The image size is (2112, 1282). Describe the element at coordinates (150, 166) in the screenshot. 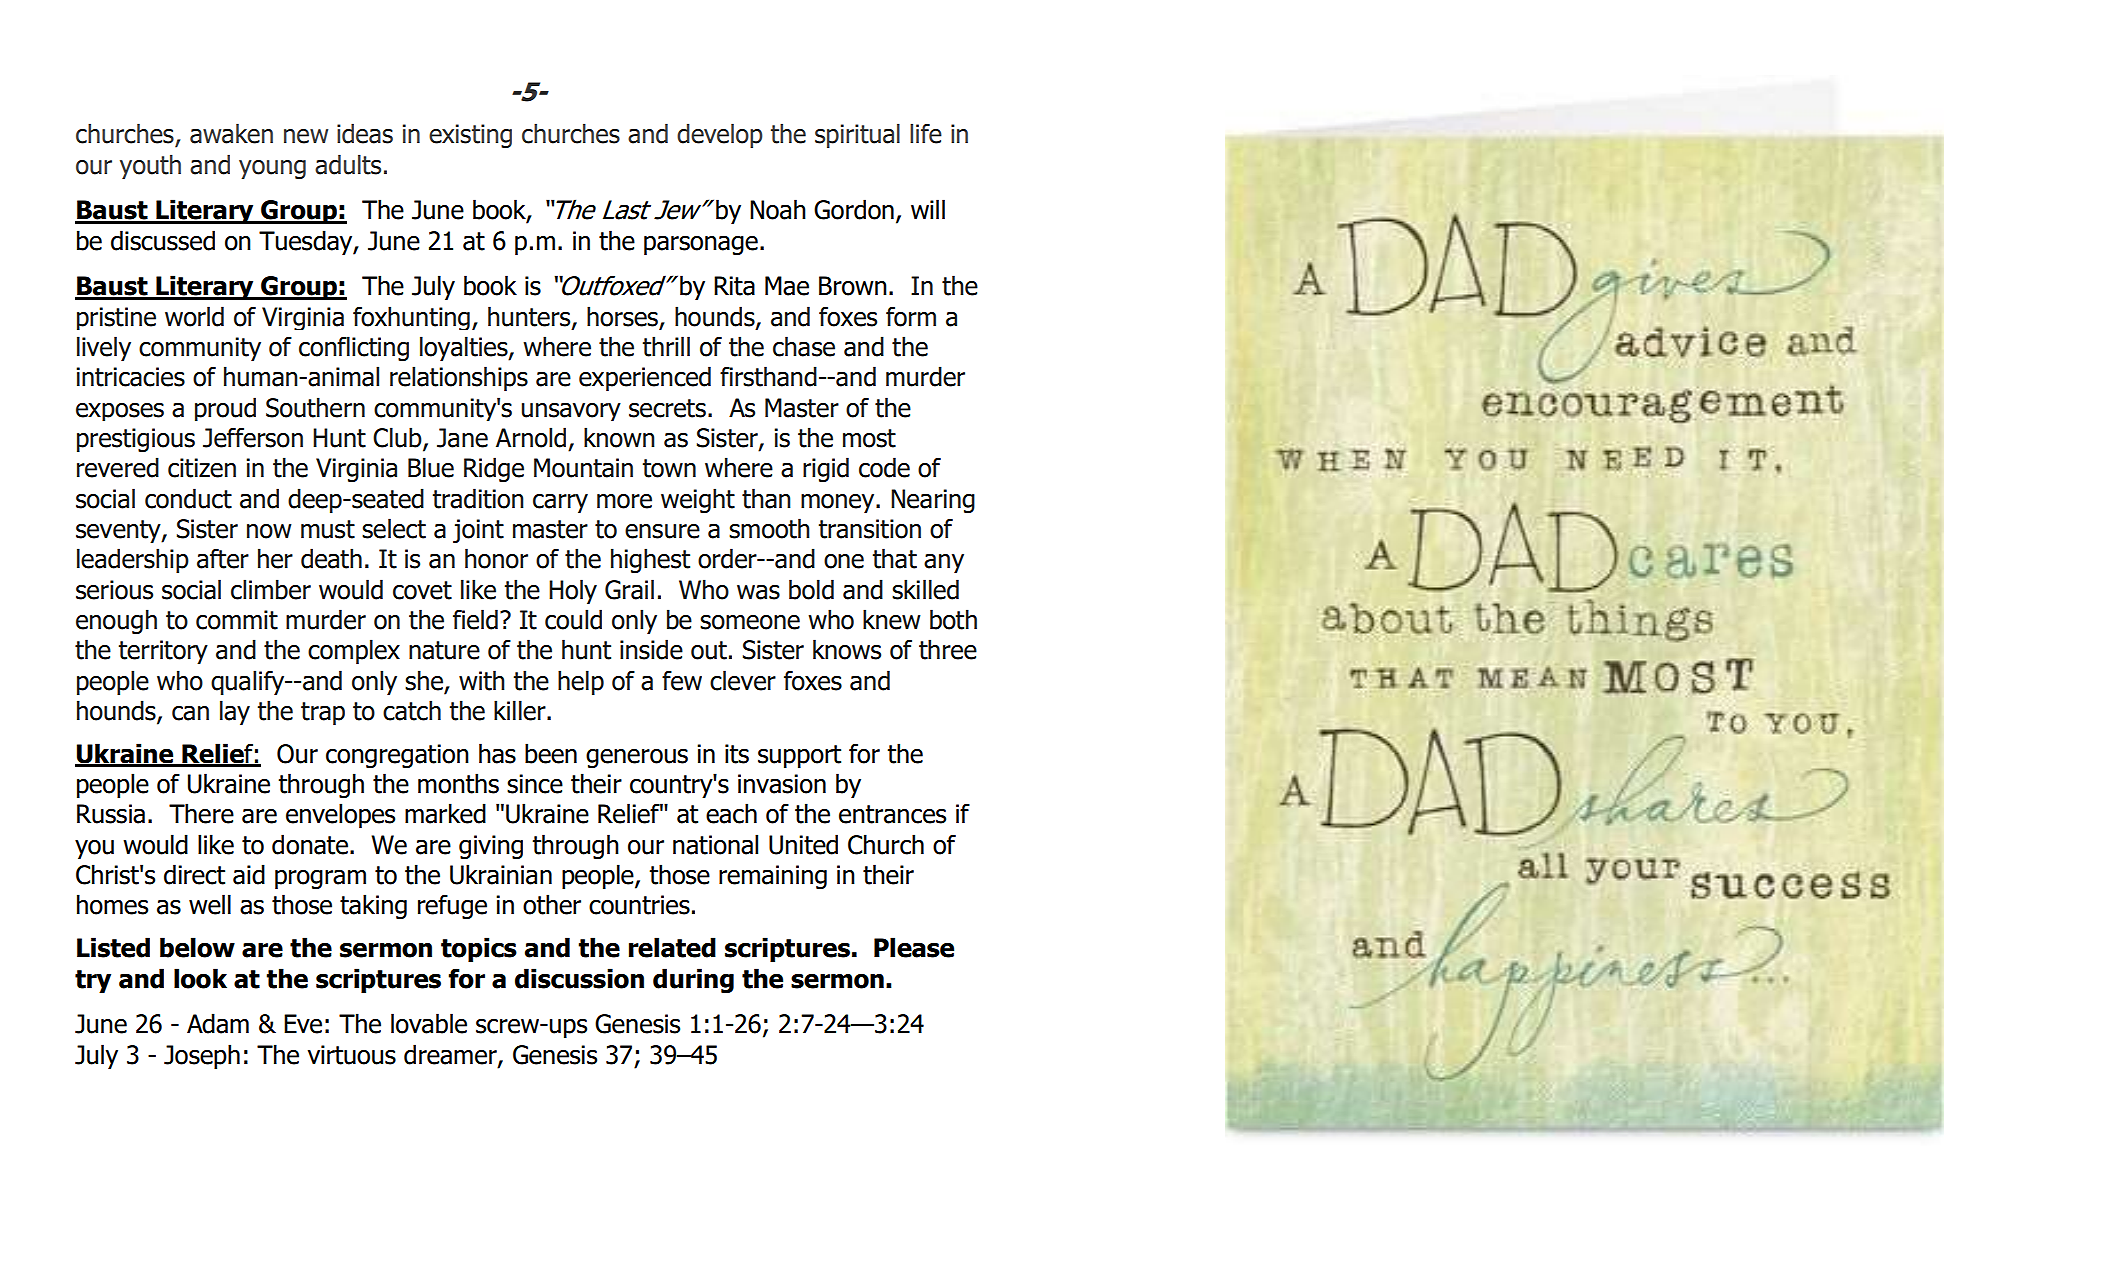

I see `youth` at that location.
